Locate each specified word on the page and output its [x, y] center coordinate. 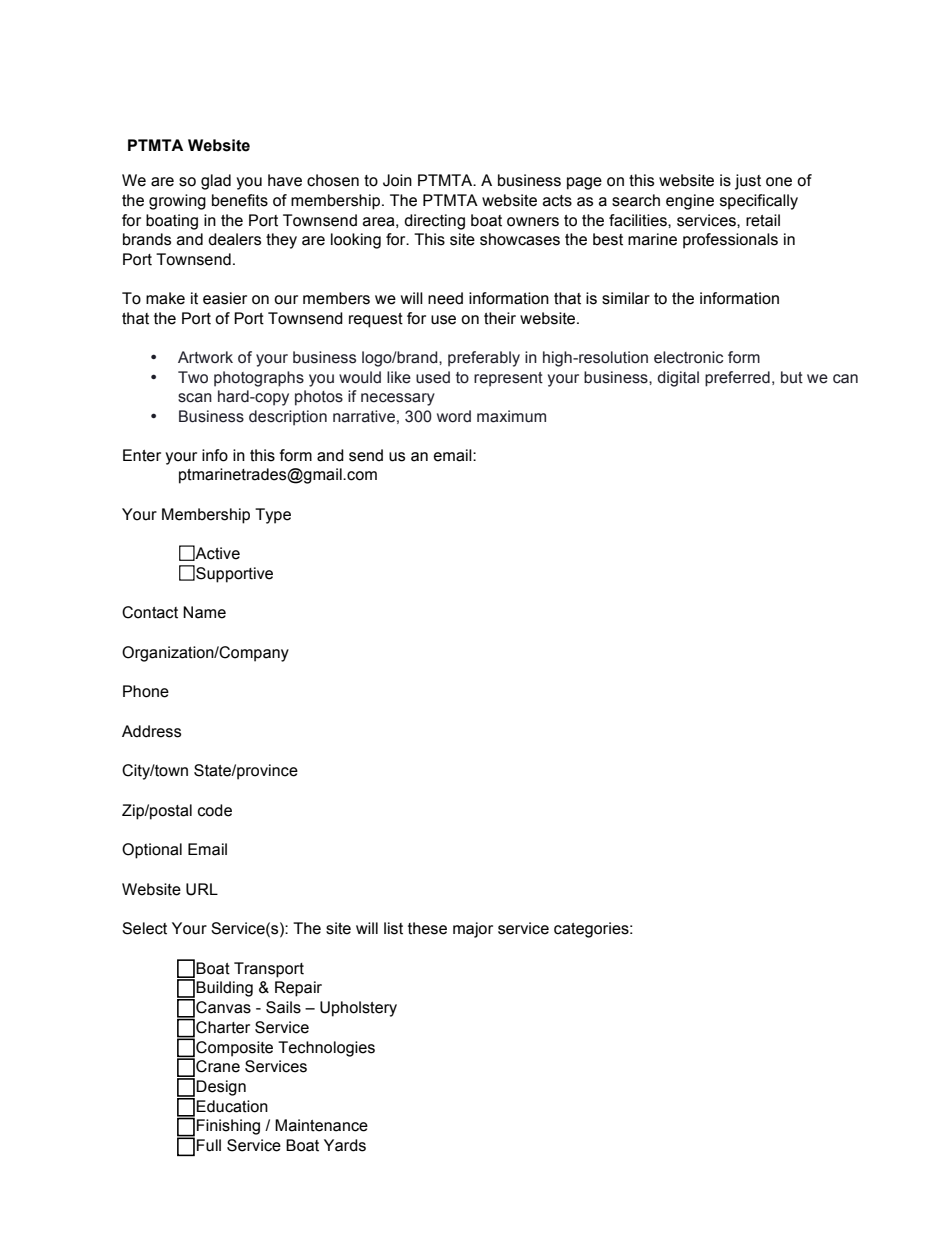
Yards [345, 1145]
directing [434, 222]
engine [690, 202]
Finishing [228, 1127]
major [473, 930]
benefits [240, 200]
